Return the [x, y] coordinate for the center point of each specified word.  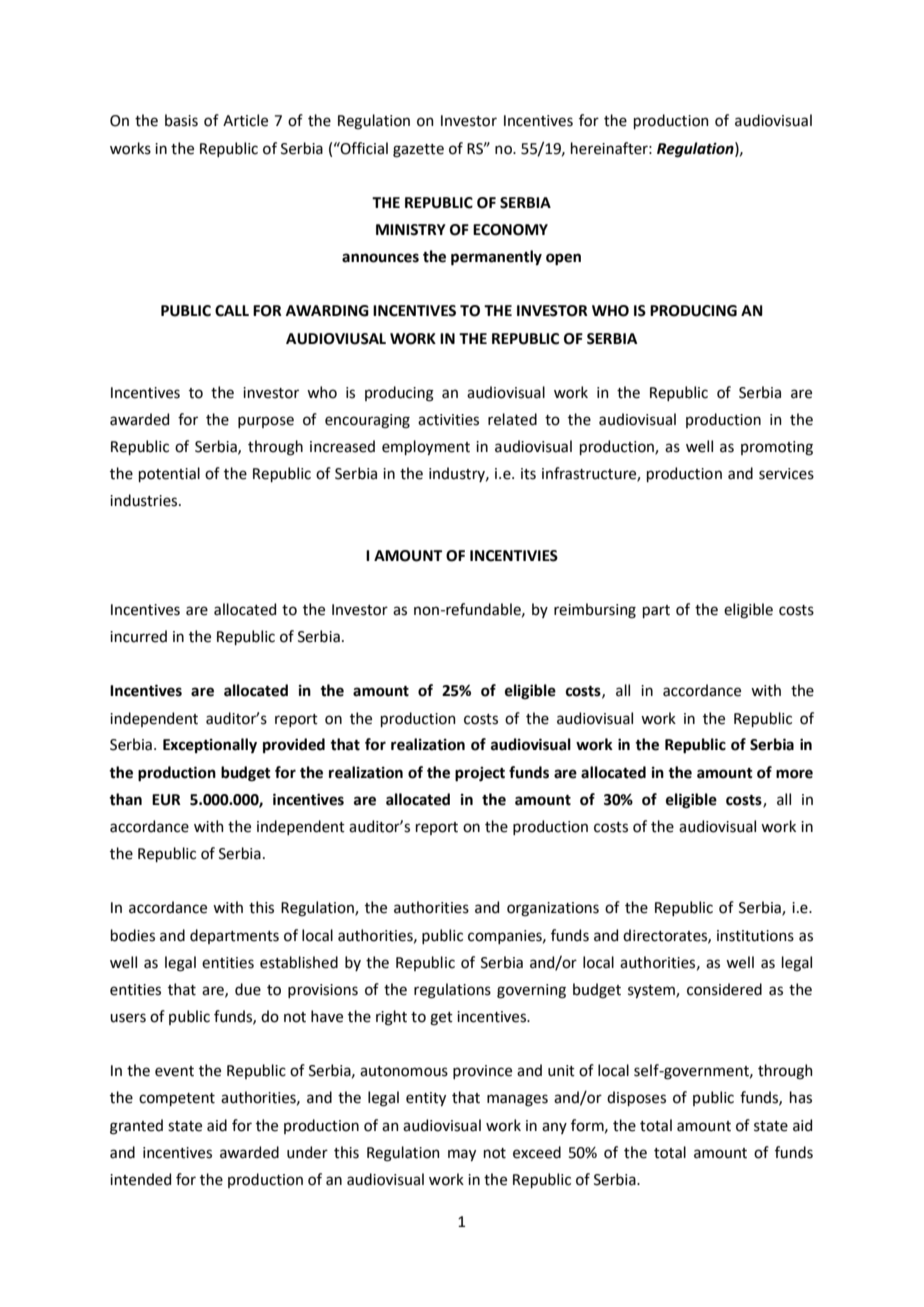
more [794, 774]
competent [177, 1099]
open [563, 259]
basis [181, 120]
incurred [138, 636]
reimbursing [595, 611]
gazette [418, 151]
